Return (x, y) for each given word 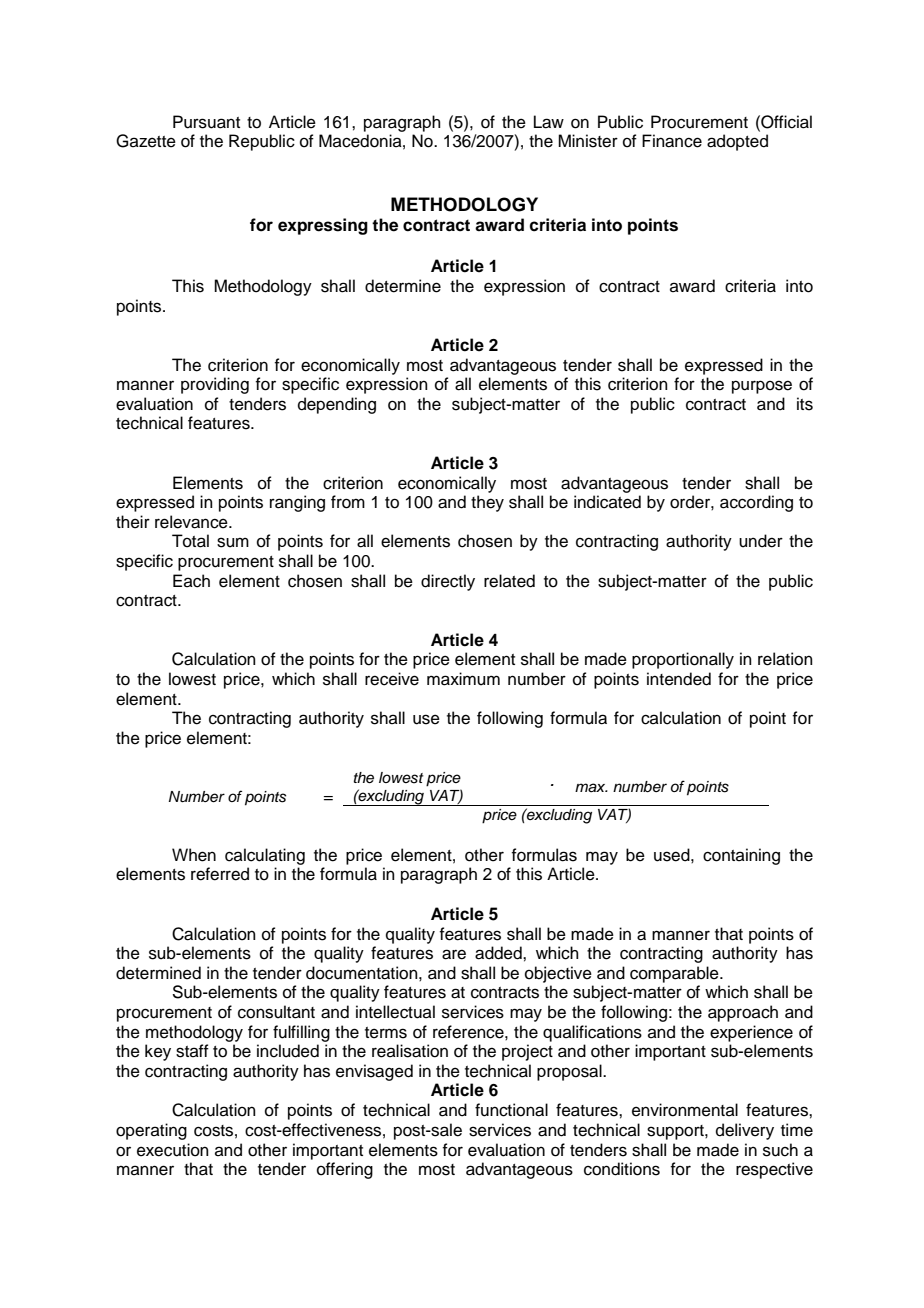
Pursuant (206, 122)
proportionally (683, 660)
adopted (737, 142)
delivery (745, 1131)
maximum (463, 679)
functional (511, 1110)
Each (191, 581)
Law (549, 122)
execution (173, 1150)
